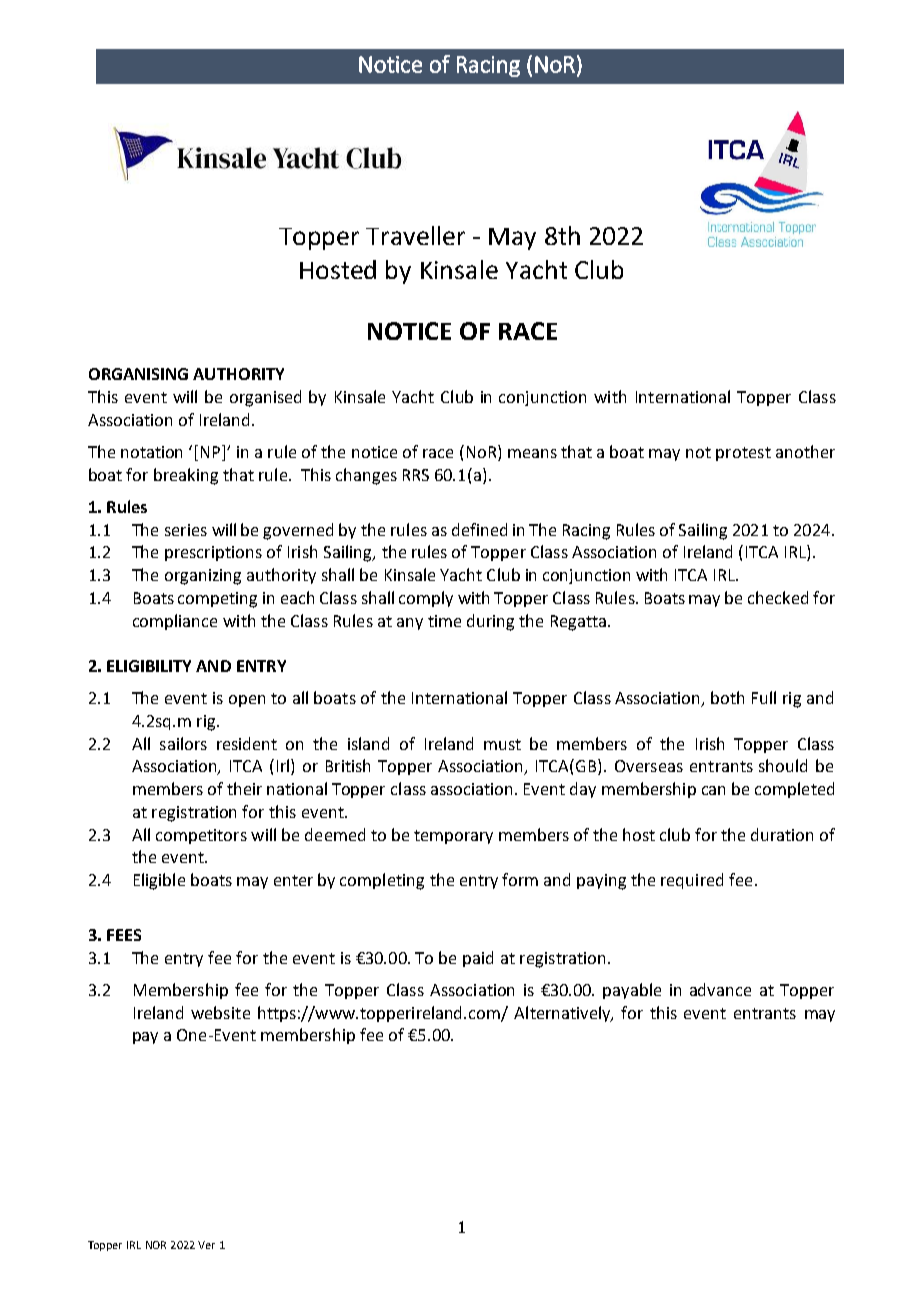 The image size is (924, 1308). I want to click on notation, so click(151, 452).
